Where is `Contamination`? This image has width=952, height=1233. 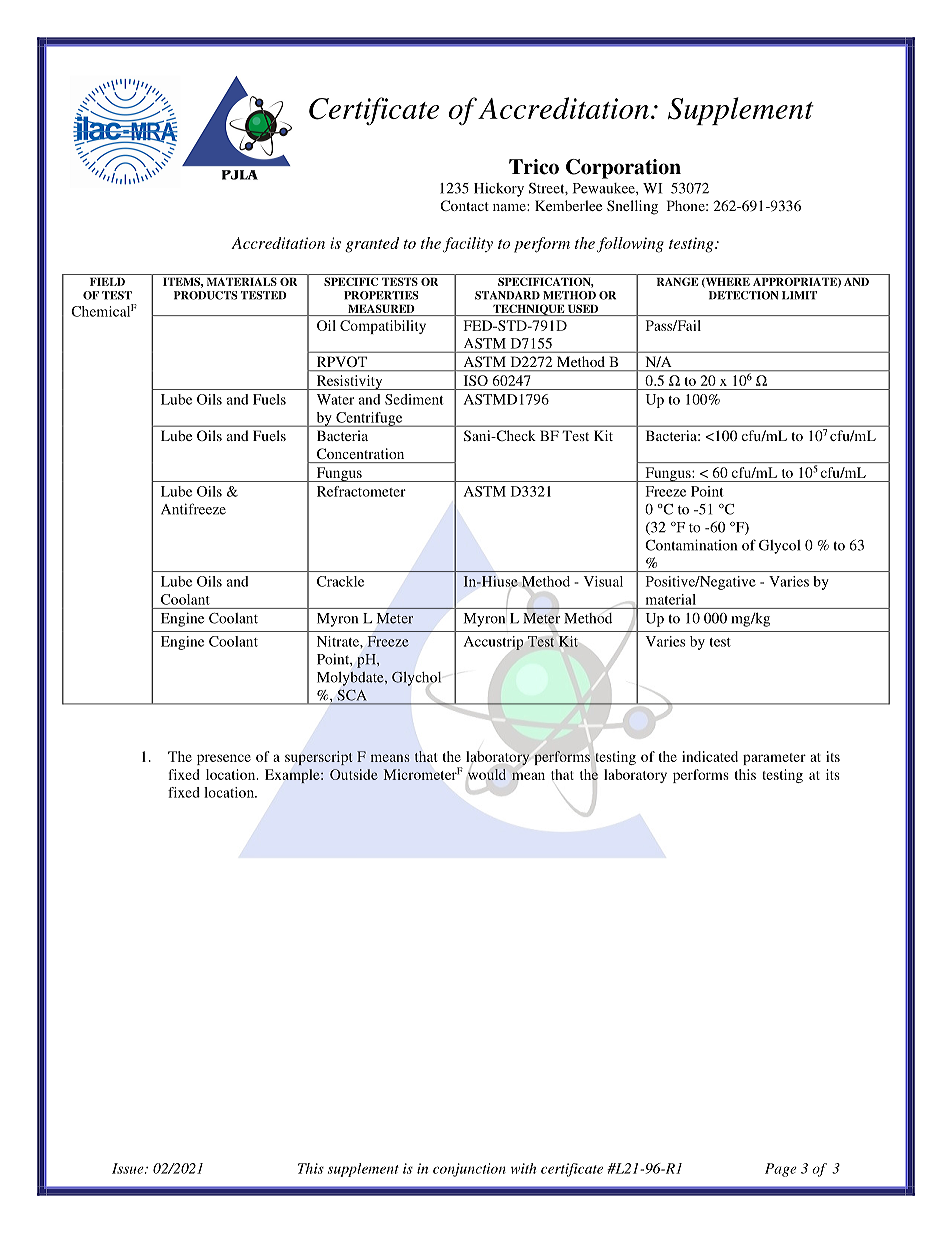 Contamination is located at coordinates (691, 545).
